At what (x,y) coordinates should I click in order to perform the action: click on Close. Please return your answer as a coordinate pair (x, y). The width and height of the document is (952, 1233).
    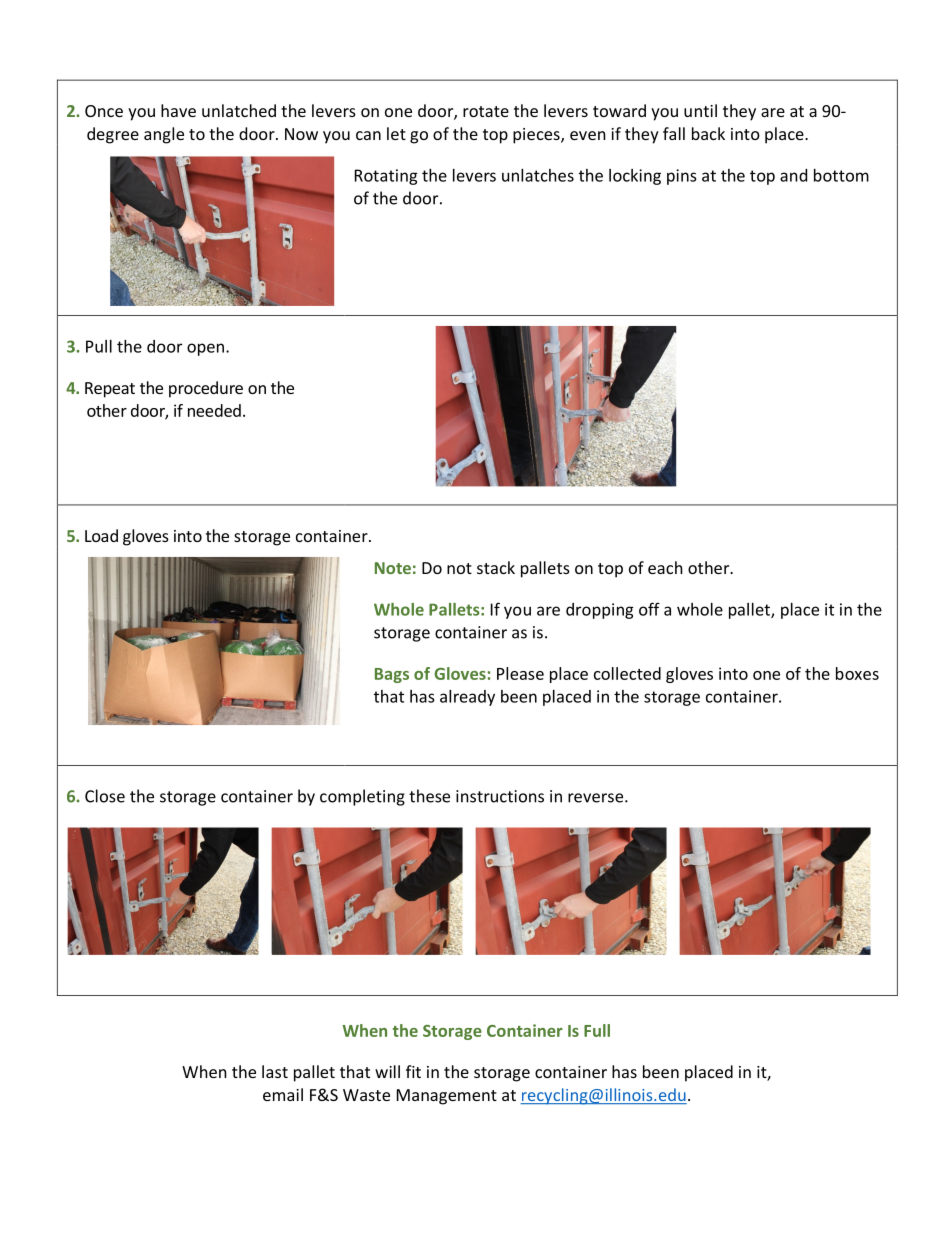
    Looking at the image, I should click on (105, 796).
